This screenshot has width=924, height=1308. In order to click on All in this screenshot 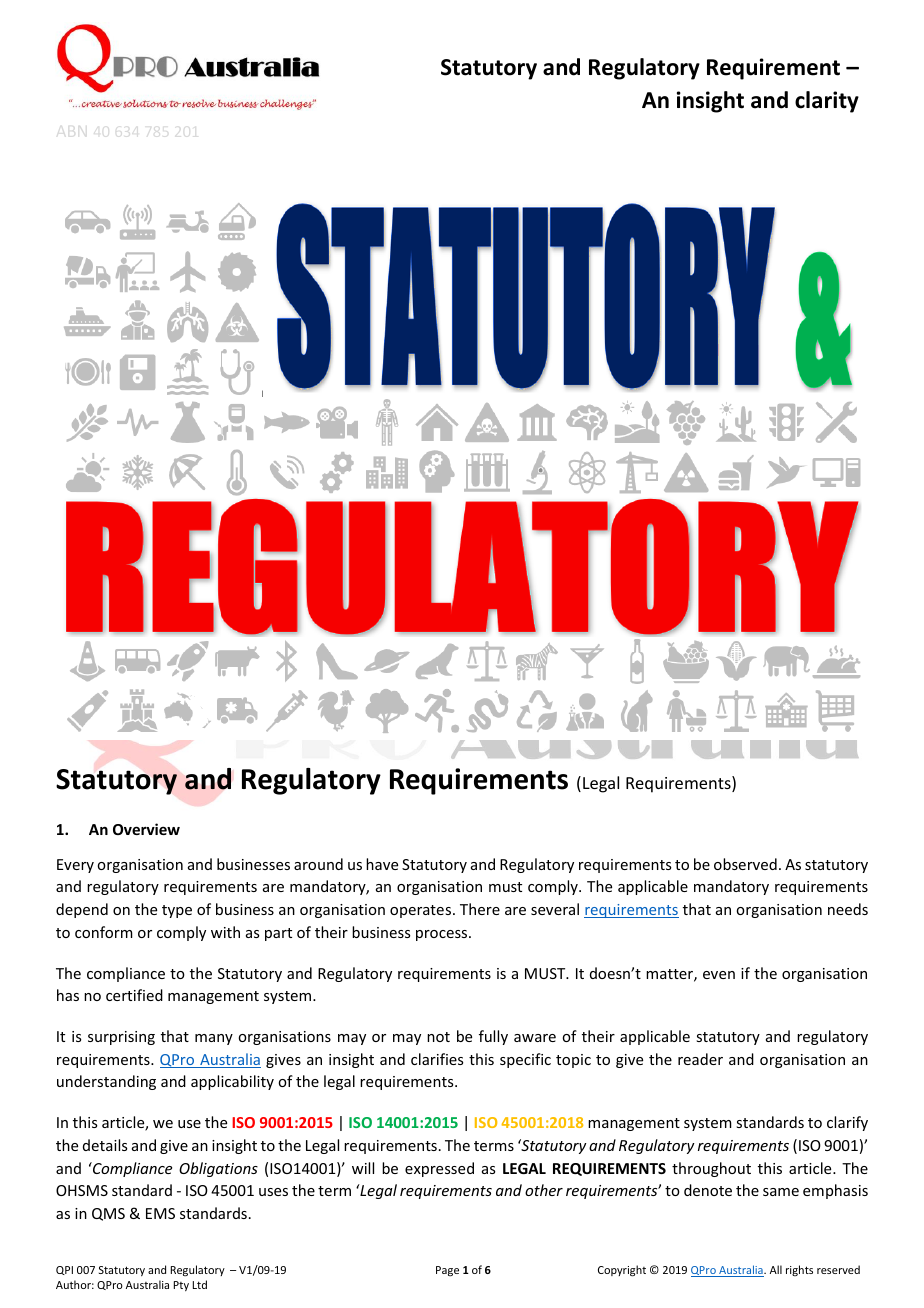, I will do `click(776, 1269)`.
